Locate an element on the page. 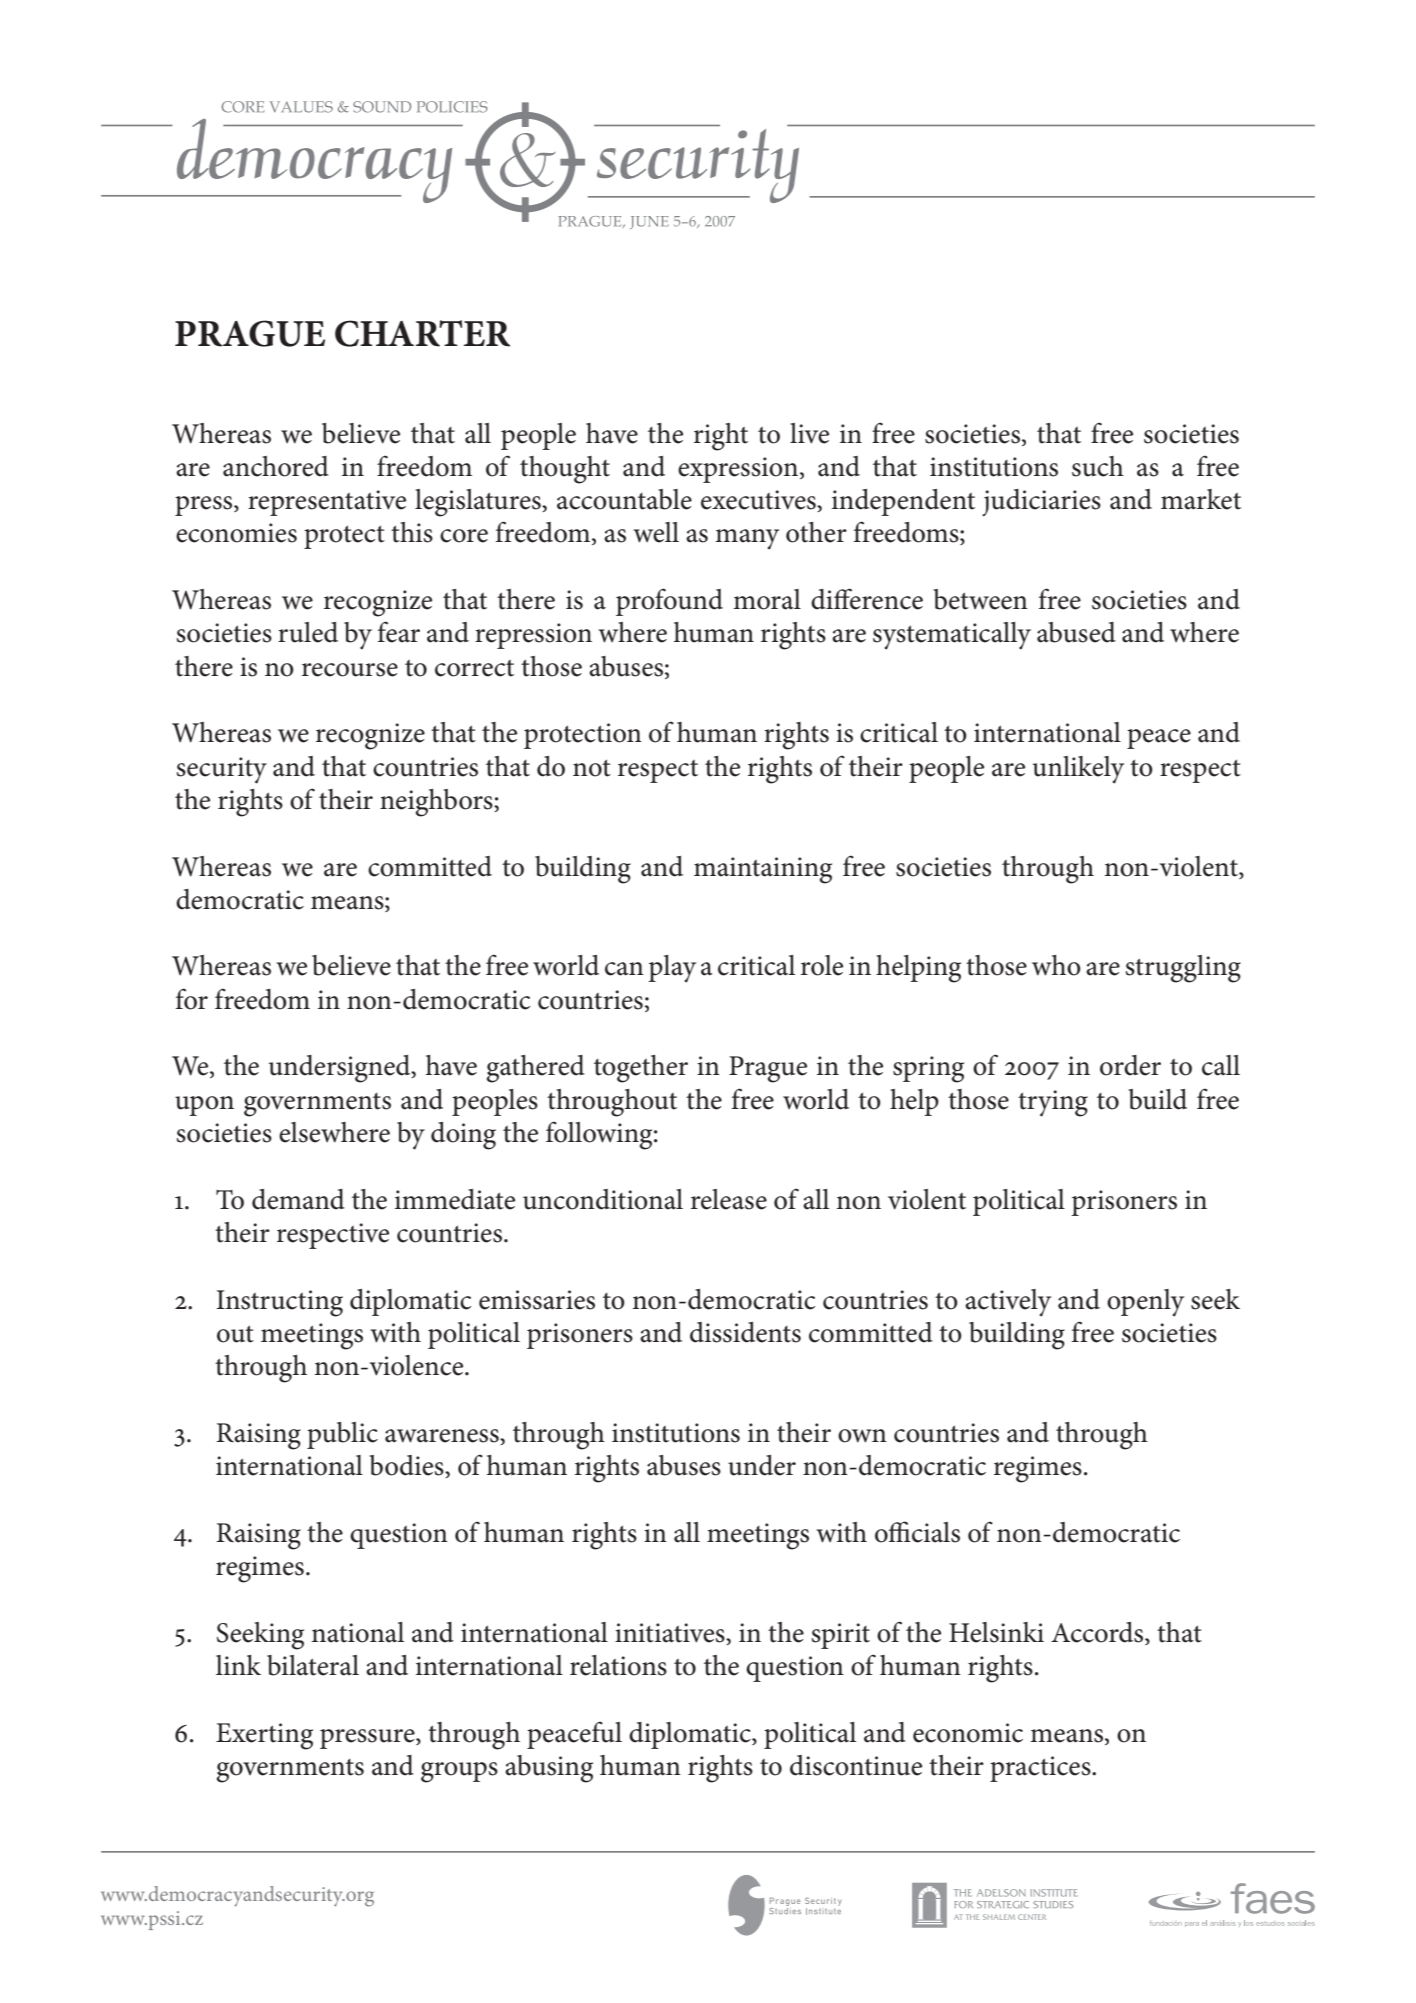 The width and height of the image is (1416, 2003). abused is located at coordinates (1076, 632).
